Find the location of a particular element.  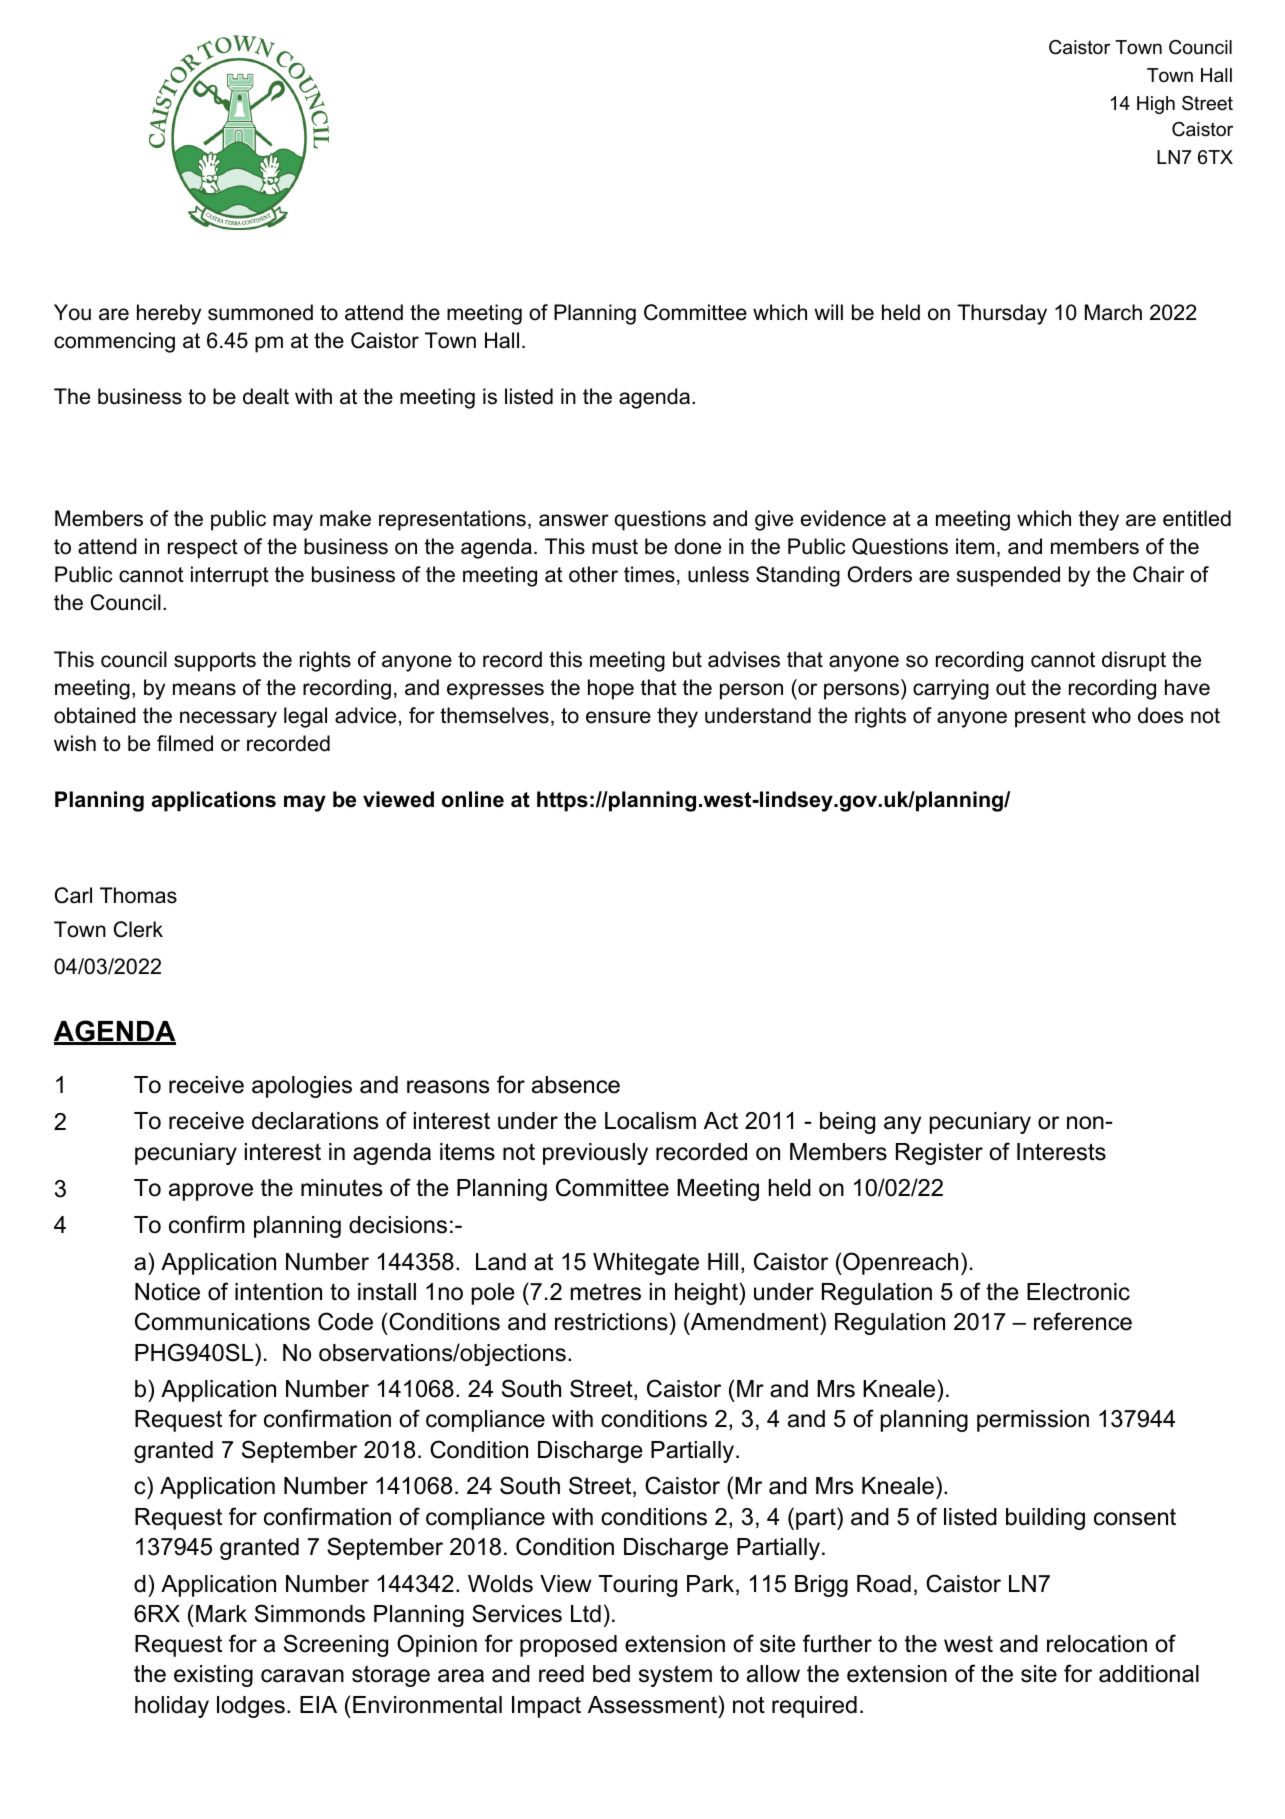

metres is located at coordinates (606, 1292).
